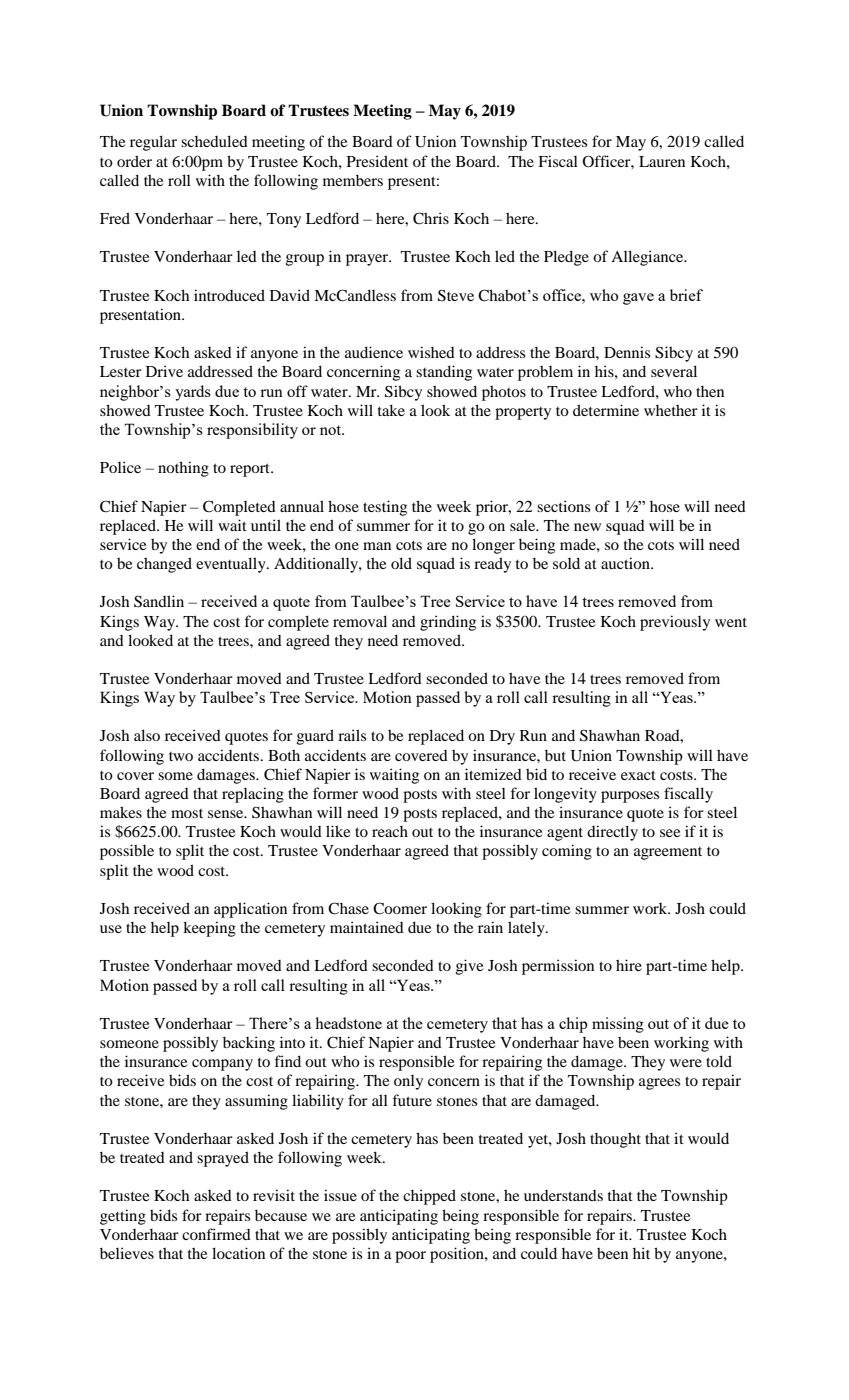 The width and height of the screenshot is (849, 1400). I want to click on scheduled, so click(214, 141).
